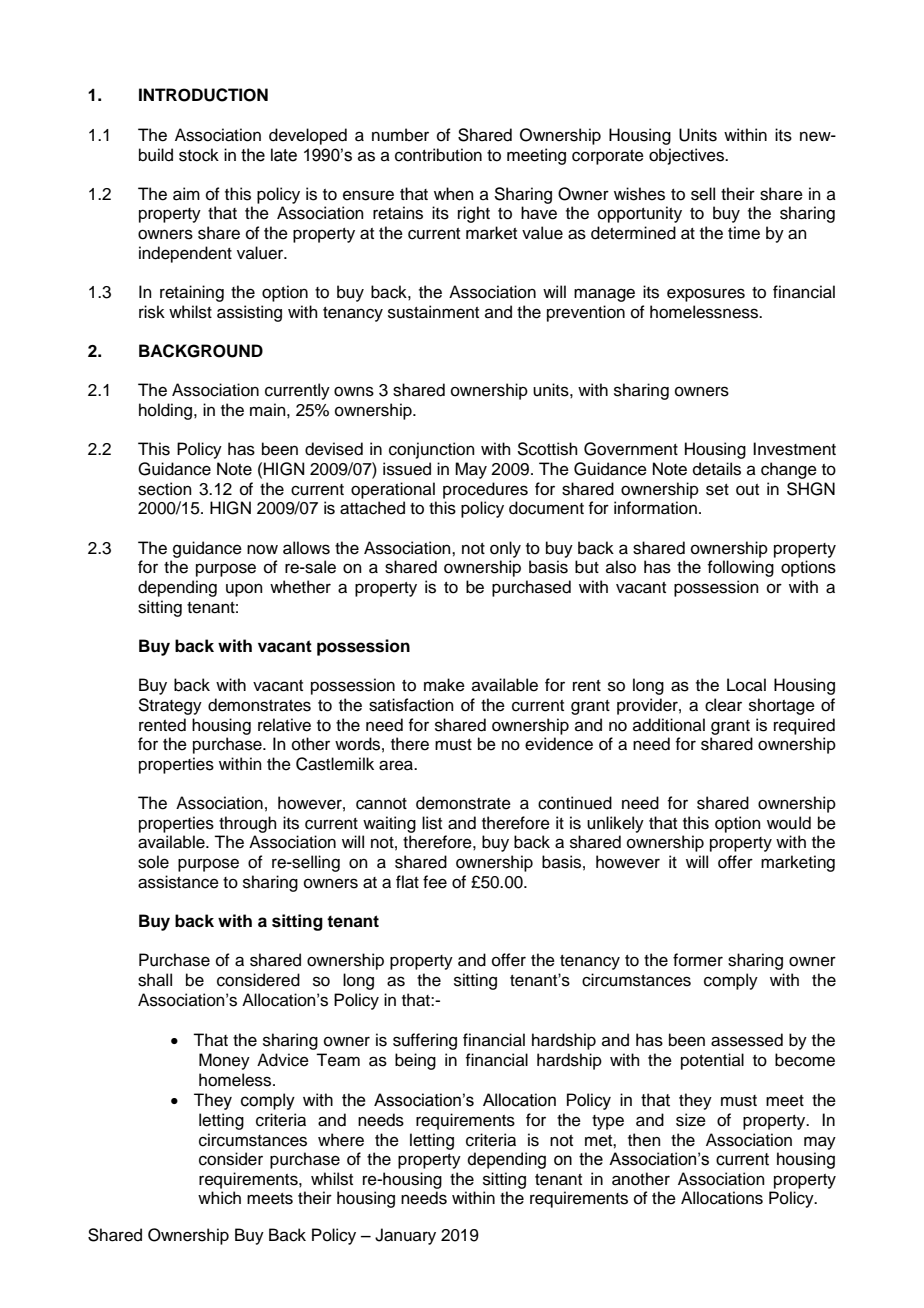  I want to click on contribution, so click(438, 155).
